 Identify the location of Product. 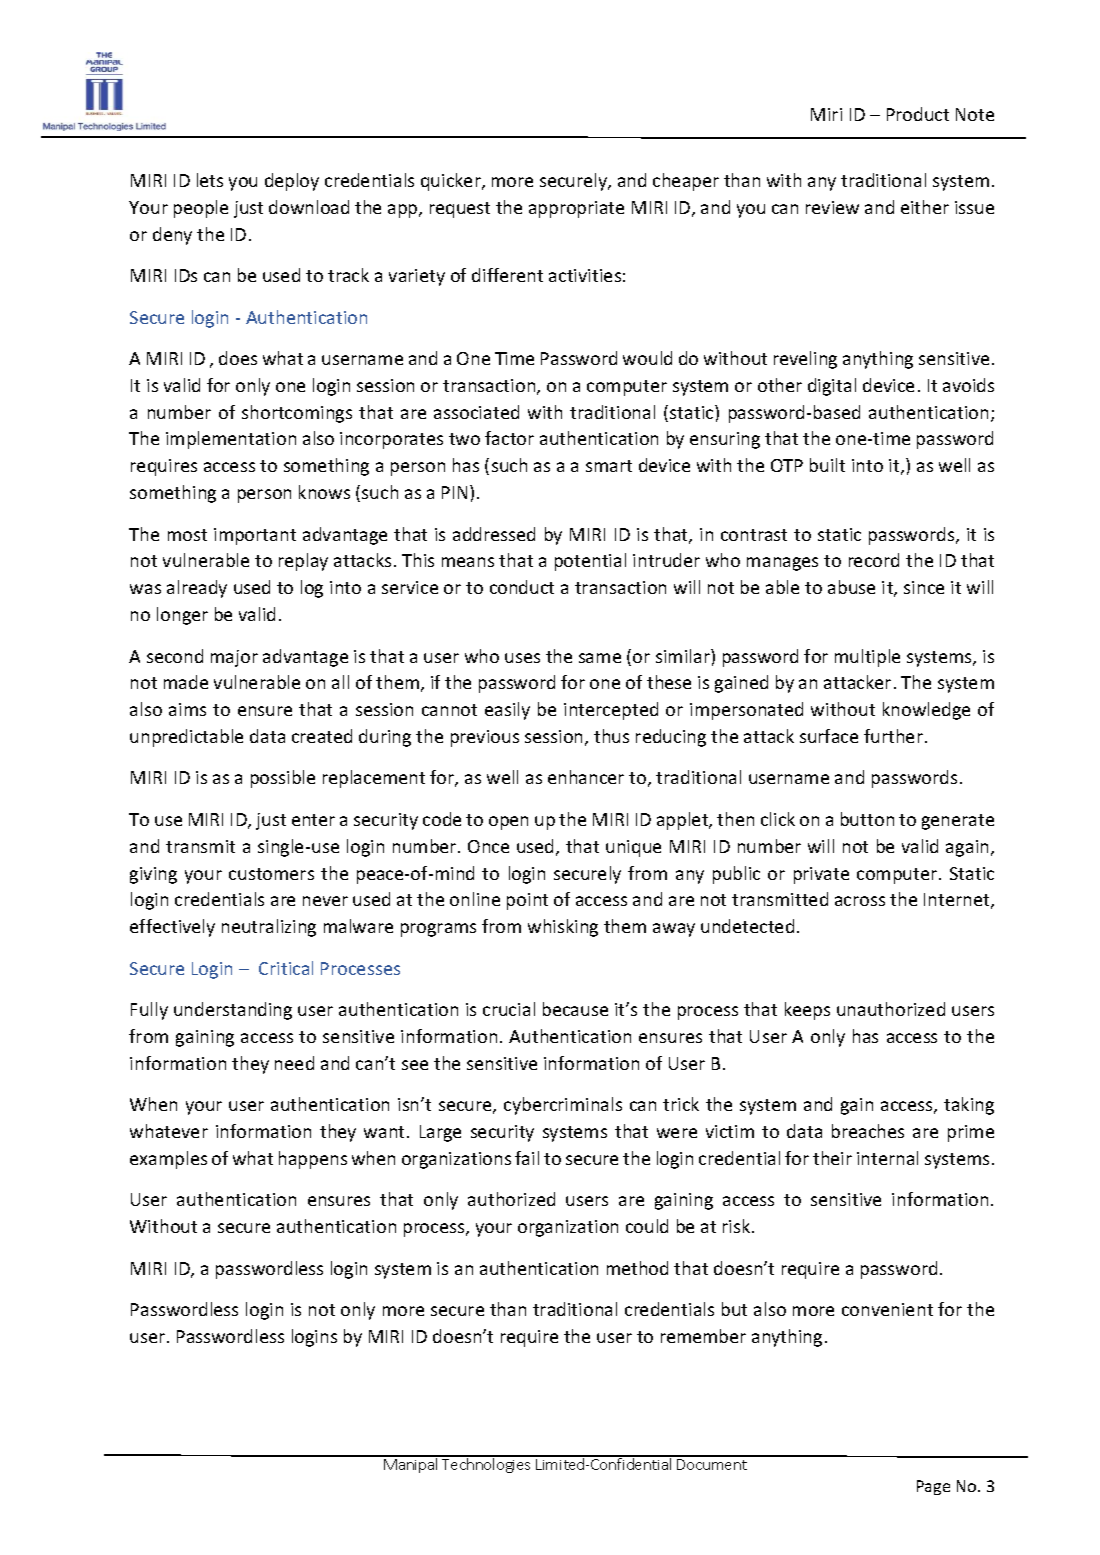
(918, 114).
